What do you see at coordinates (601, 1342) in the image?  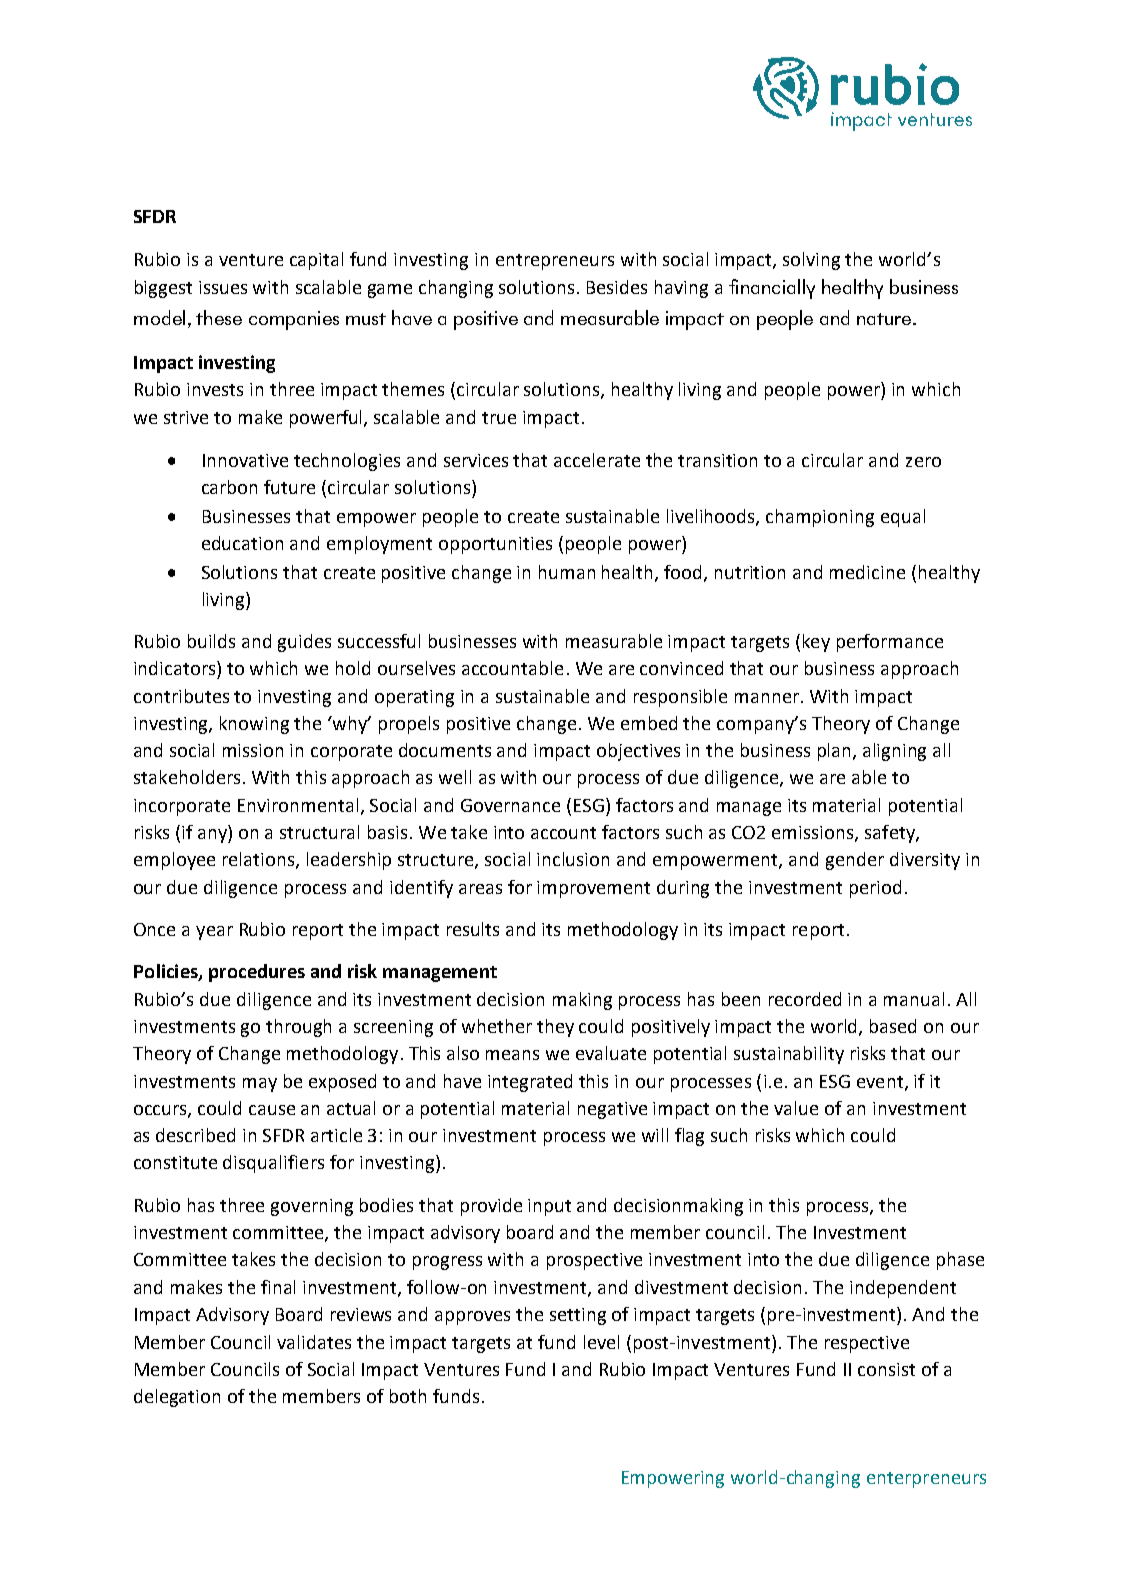 I see `level` at bounding box center [601, 1342].
